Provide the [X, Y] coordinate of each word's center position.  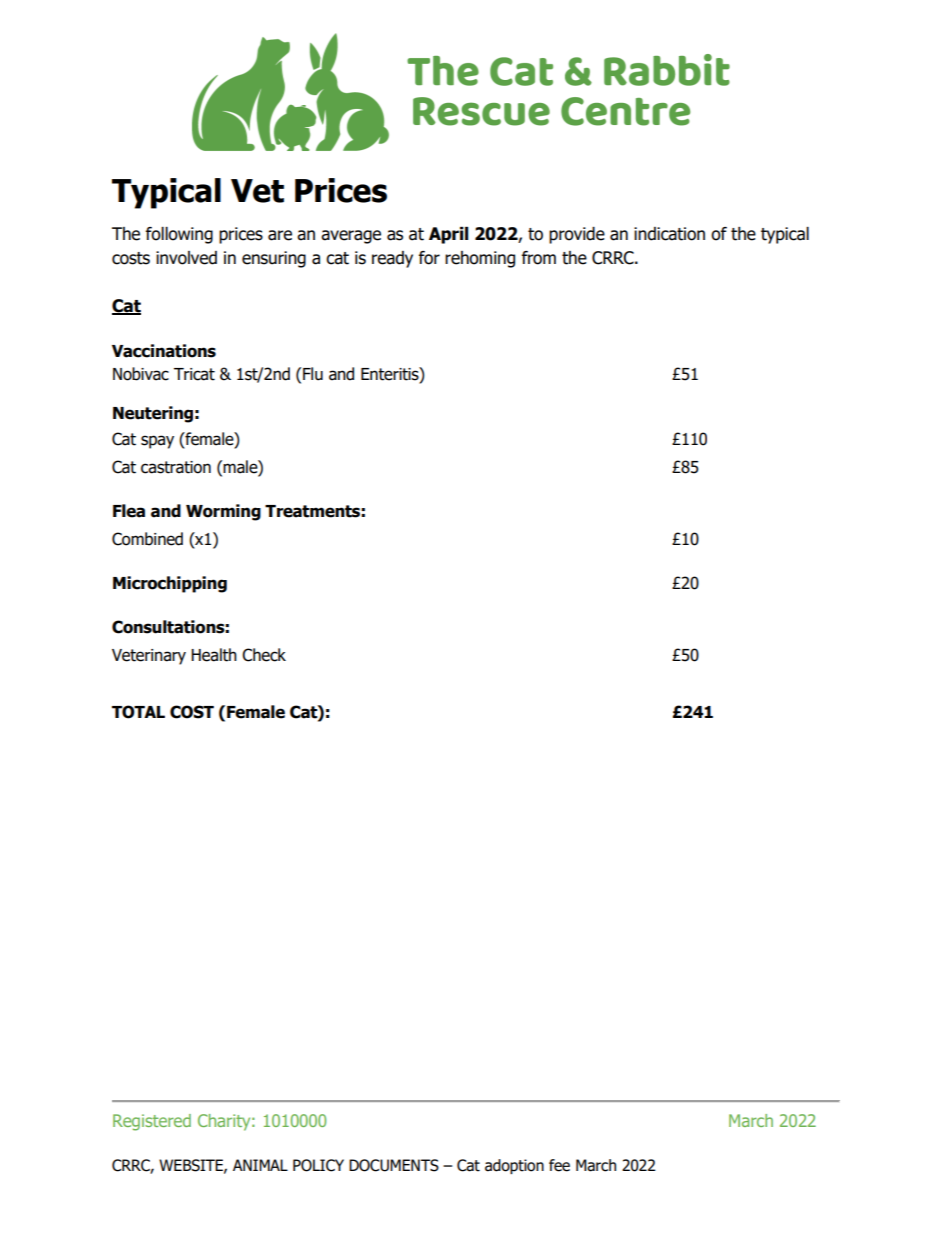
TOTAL [138, 712]
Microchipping [170, 584]
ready [392, 259]
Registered [152, 1122]
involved [186, 258]
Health [214, 655]
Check [264, 655]
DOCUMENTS [394, 1165]
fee [559, 1165]
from [539, 258]
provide [577, 235]
